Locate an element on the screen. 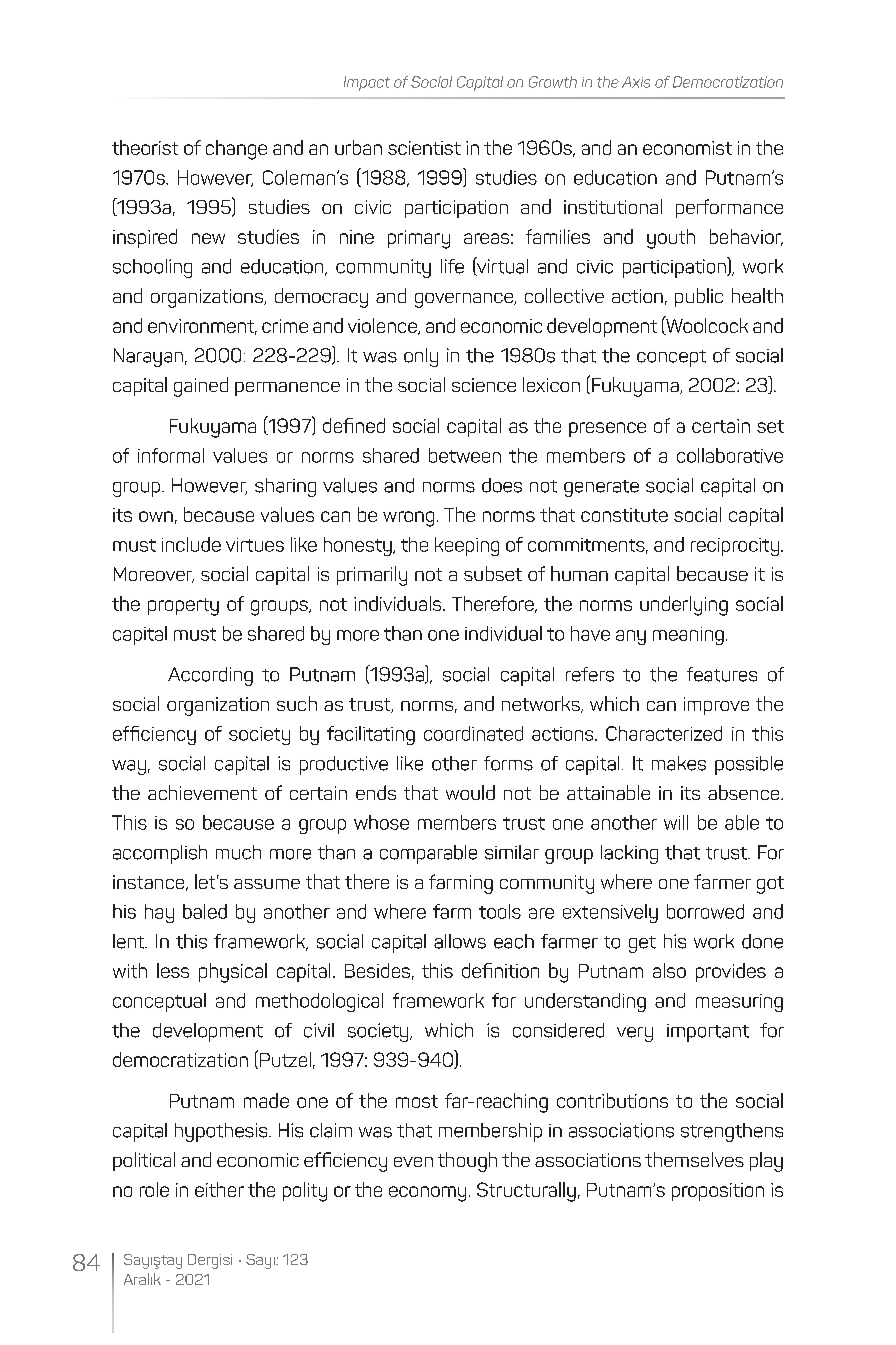 The width and height of the screenshot is (896, 1345). either is located at coordinates (219, 1189).
